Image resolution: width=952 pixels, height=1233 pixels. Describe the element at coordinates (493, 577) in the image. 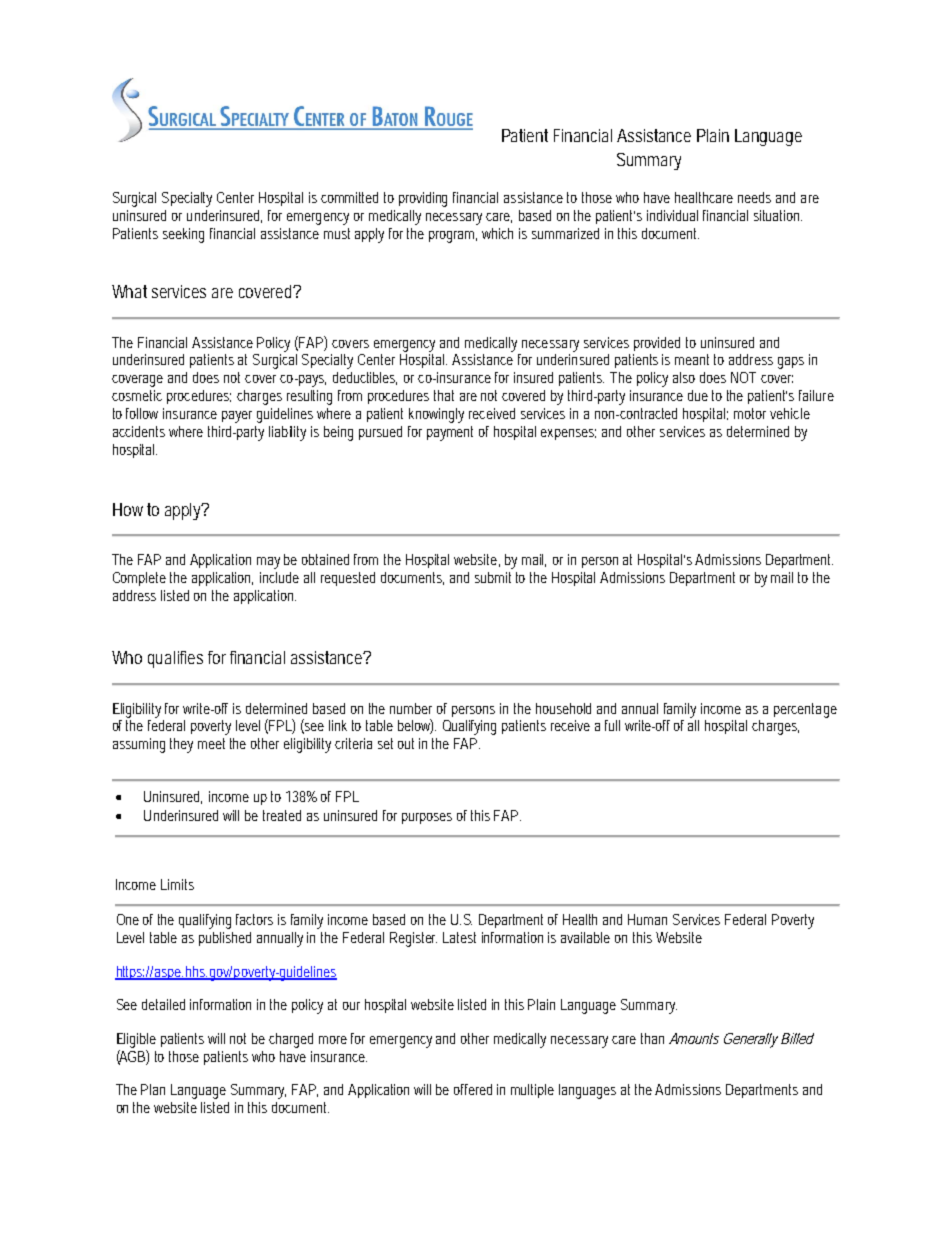

I see `submit` at that location.
